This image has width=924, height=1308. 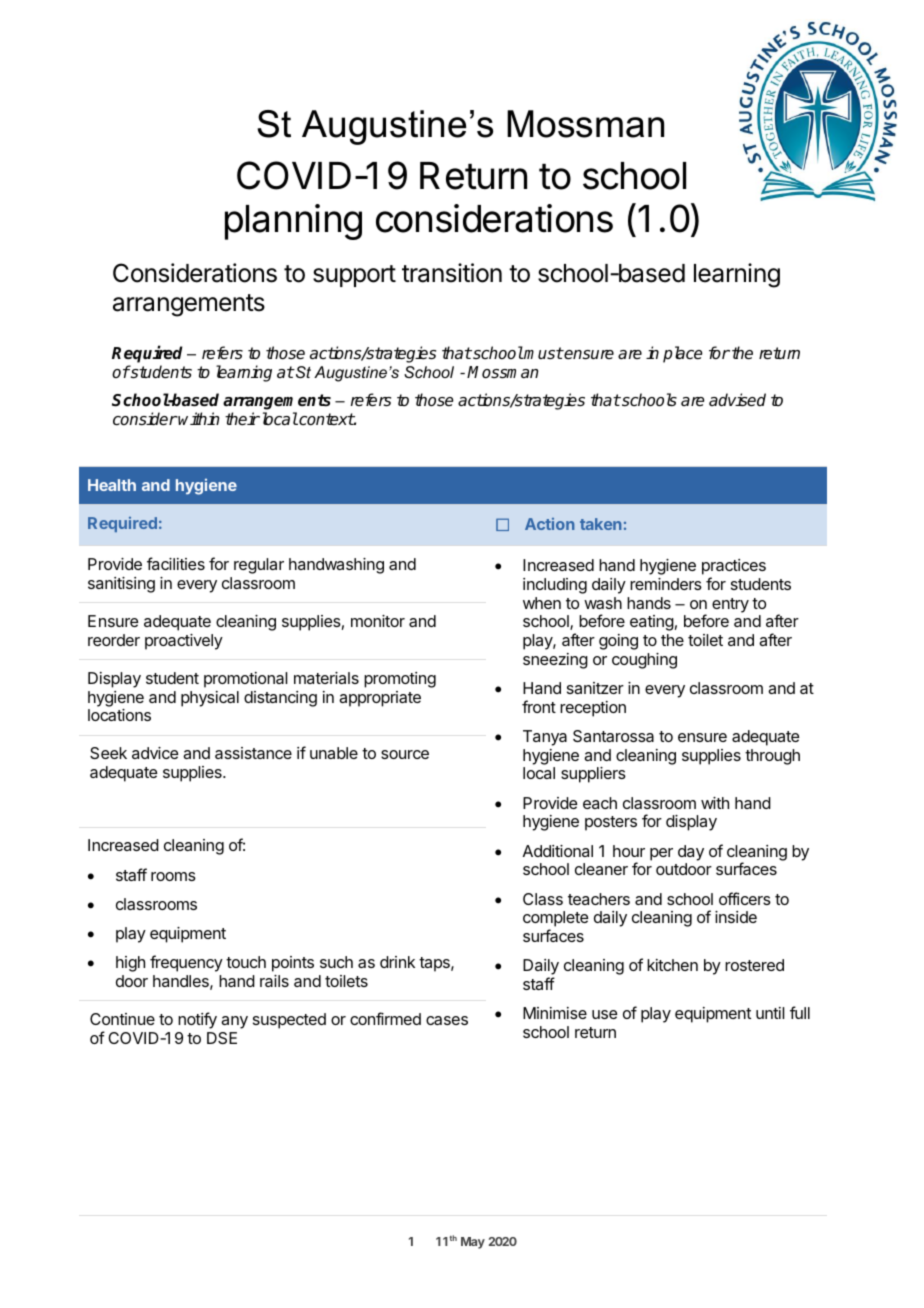 What do you see at coordinates (600, 524) in the image?
I see `taken` at bounding box center [600, 524].
